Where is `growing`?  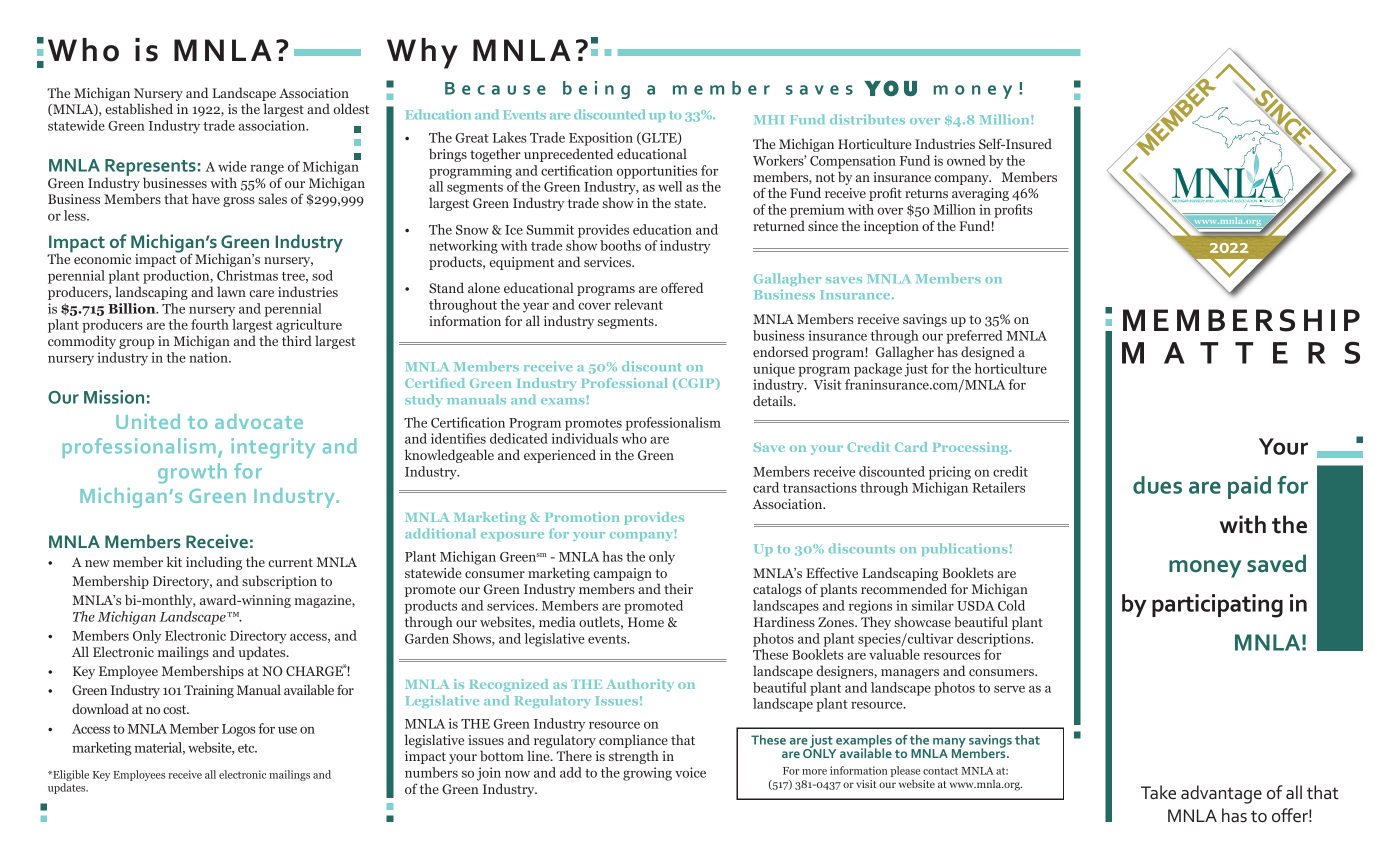 growing is located at coordinates (647, 774).
